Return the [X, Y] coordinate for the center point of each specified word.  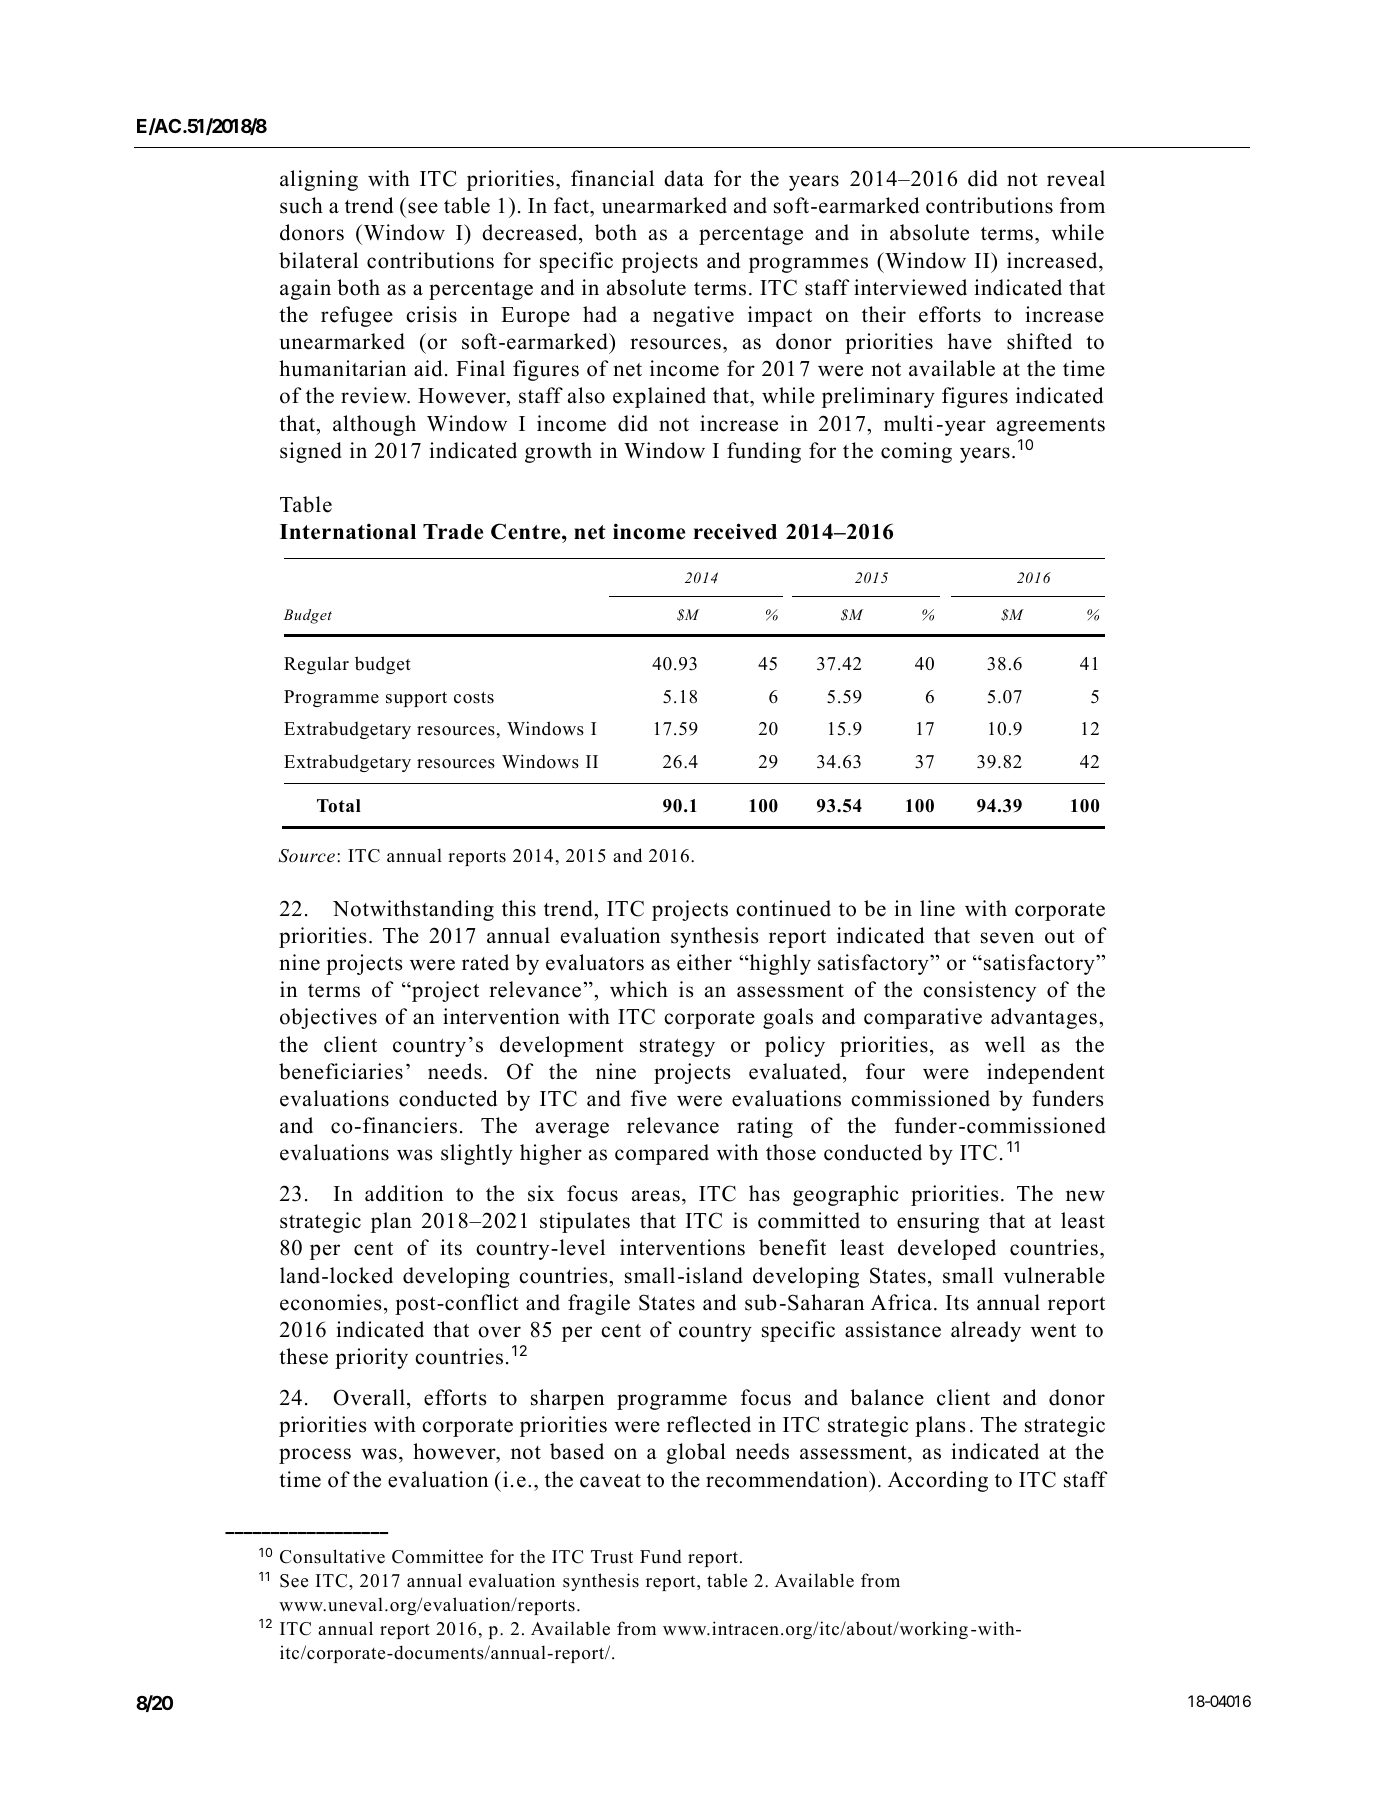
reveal [1076, 178]
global [696, 1453]
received [735, 531]
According [938, 1481]
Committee [437, 1556]
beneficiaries [341, 1071]
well [1005, 1044]
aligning [319, 180]
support [416, 699]
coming [916, 452]
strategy [677, 1048]
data [684, 178]
